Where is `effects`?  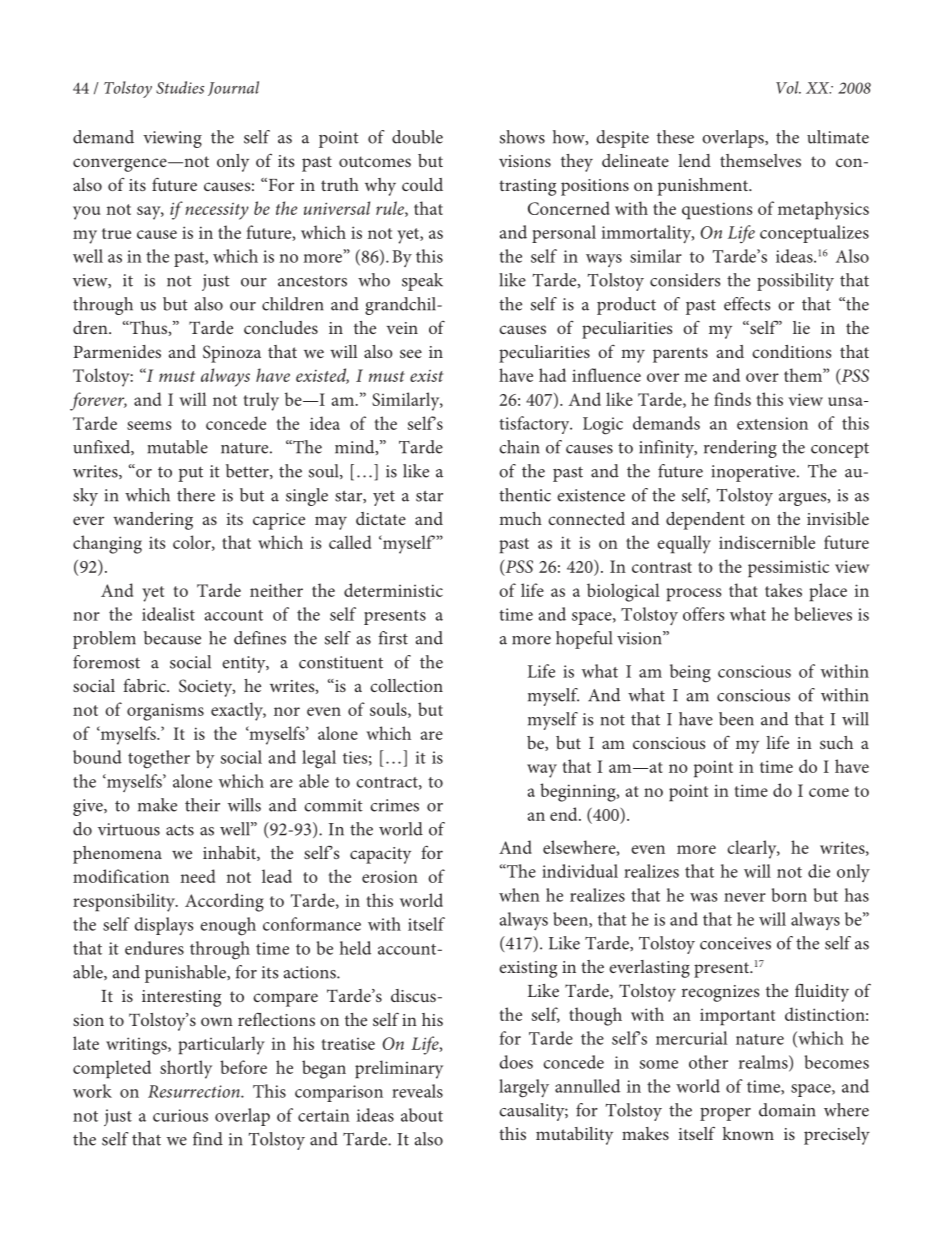 effects is located at coordinates (747, 304).
